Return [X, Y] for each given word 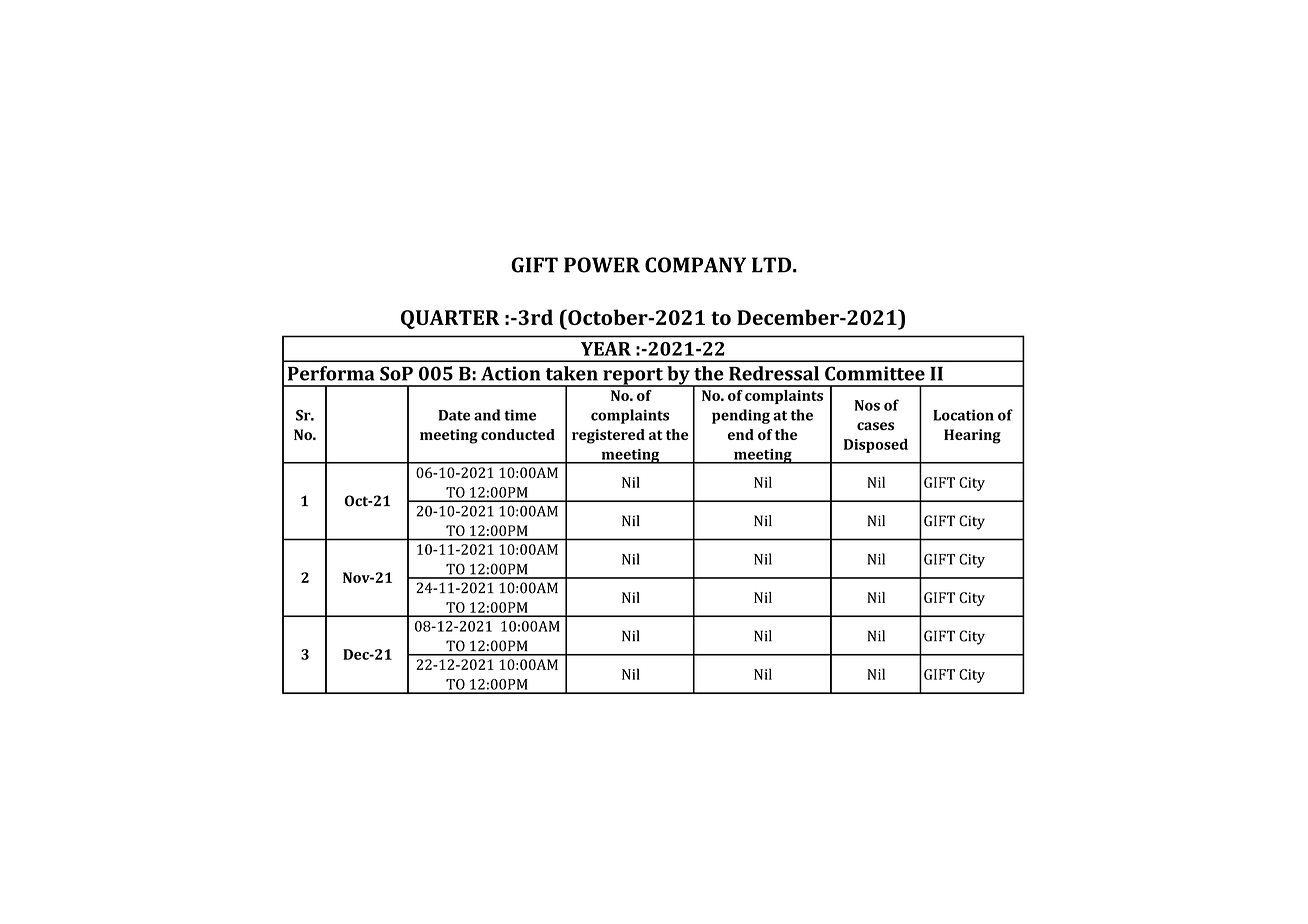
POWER [602, 265]
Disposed [876, 445]
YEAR [606, 349]
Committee [875, 373]
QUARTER [450, 319]
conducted [518, 434]
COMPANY [695, 265]
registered [608, 436]
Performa [331, 373]
